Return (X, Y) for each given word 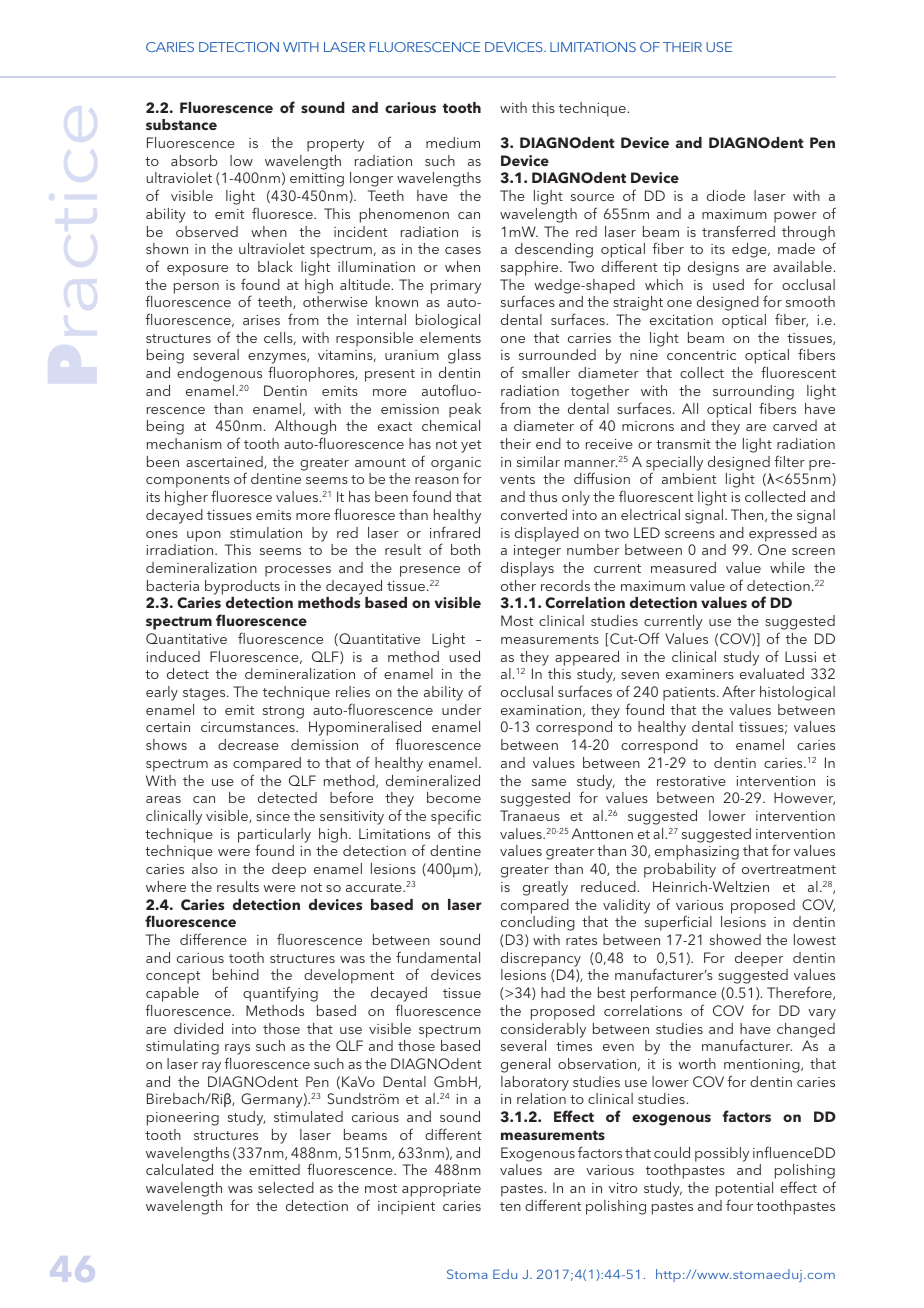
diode (726, 195)
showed (735, 939)
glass (464, 356)
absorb (194, 160)
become (454, 797)
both (465, 549)
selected (286, 1187)
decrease (248, 744)
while (787, 567)
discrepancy (541, 959)
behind (236, 974)
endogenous (219, 374)
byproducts (242, 587)
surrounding (753, 392)
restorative (691, 781)
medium (453, 142)
